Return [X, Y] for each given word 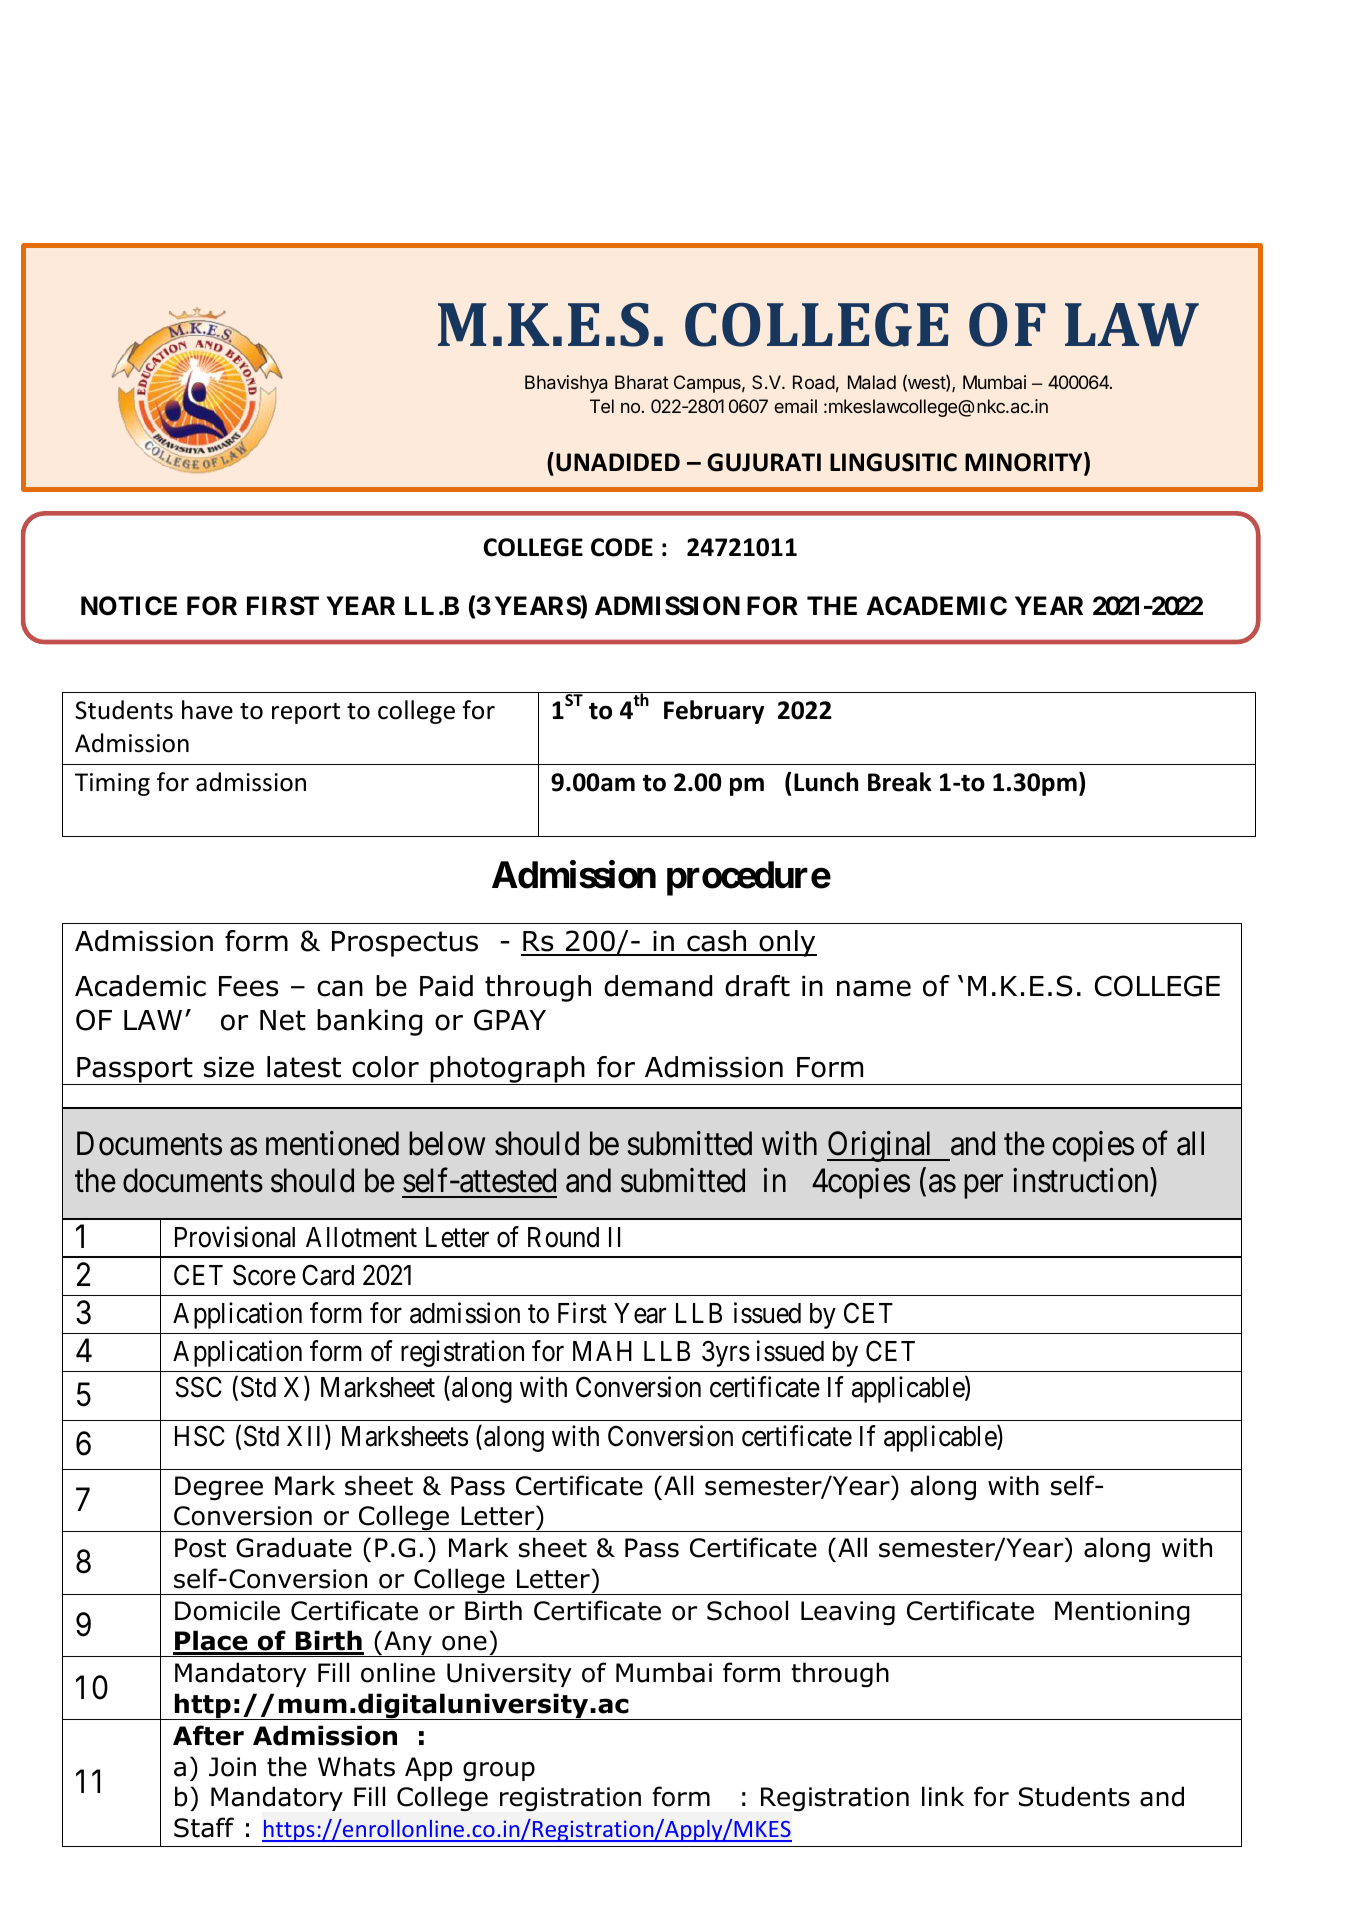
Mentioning [1122, 1613]
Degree [219, 1488]
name [874, 988]
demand [658, 986]
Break [900, 782]
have [207, 710]
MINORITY [1025, 463]
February [714, 712]
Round [563, 1237]
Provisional [235, 1237]
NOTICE [129, 606]
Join [232, 1767]
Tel [602, 406]
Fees [248, 986]
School [747, 1610]
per [983, 1187]
